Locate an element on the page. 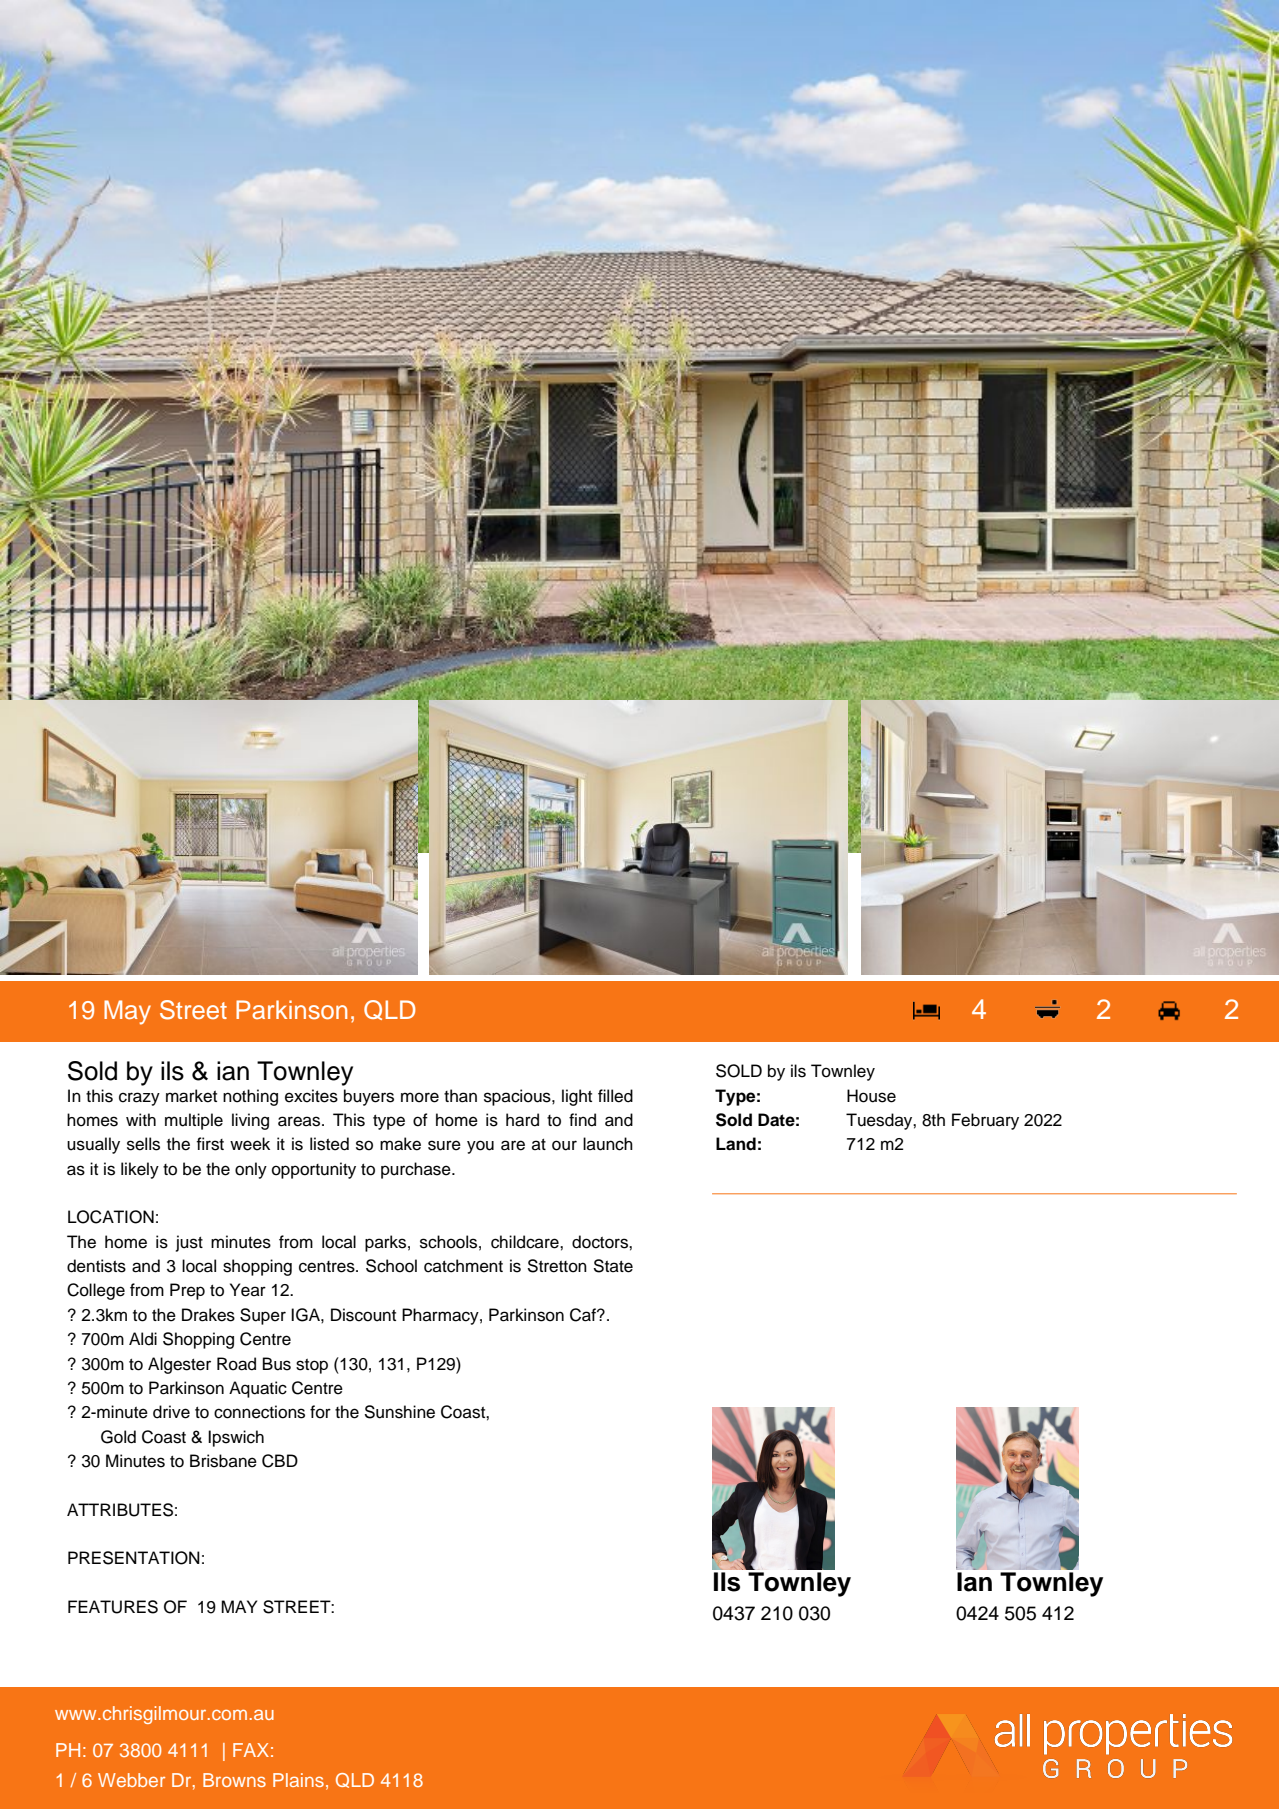 This document has height=1809, width=1279. multiple is located at coordinates (194, 1121).
